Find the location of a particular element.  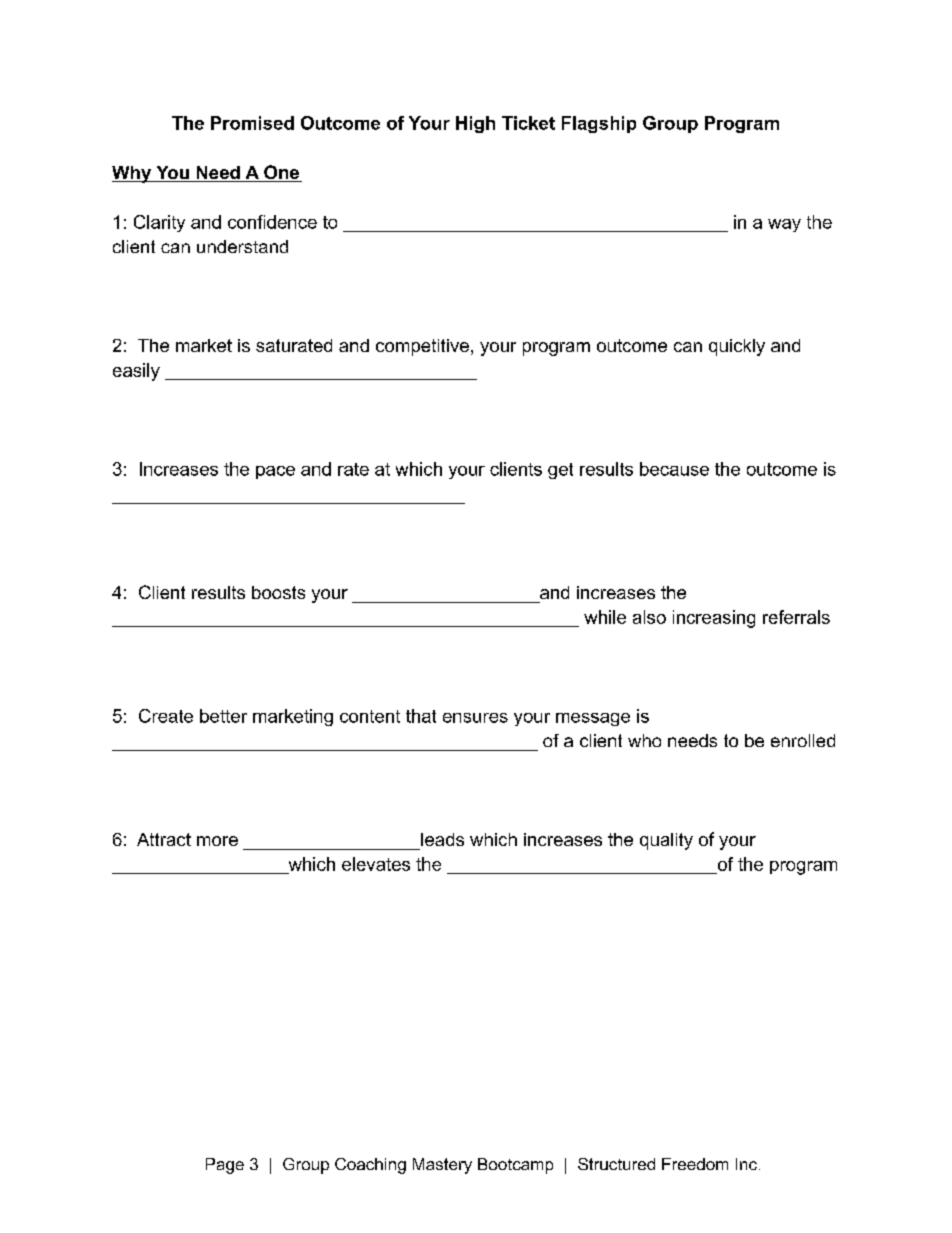

pace is located at coordinates (275, 472).
